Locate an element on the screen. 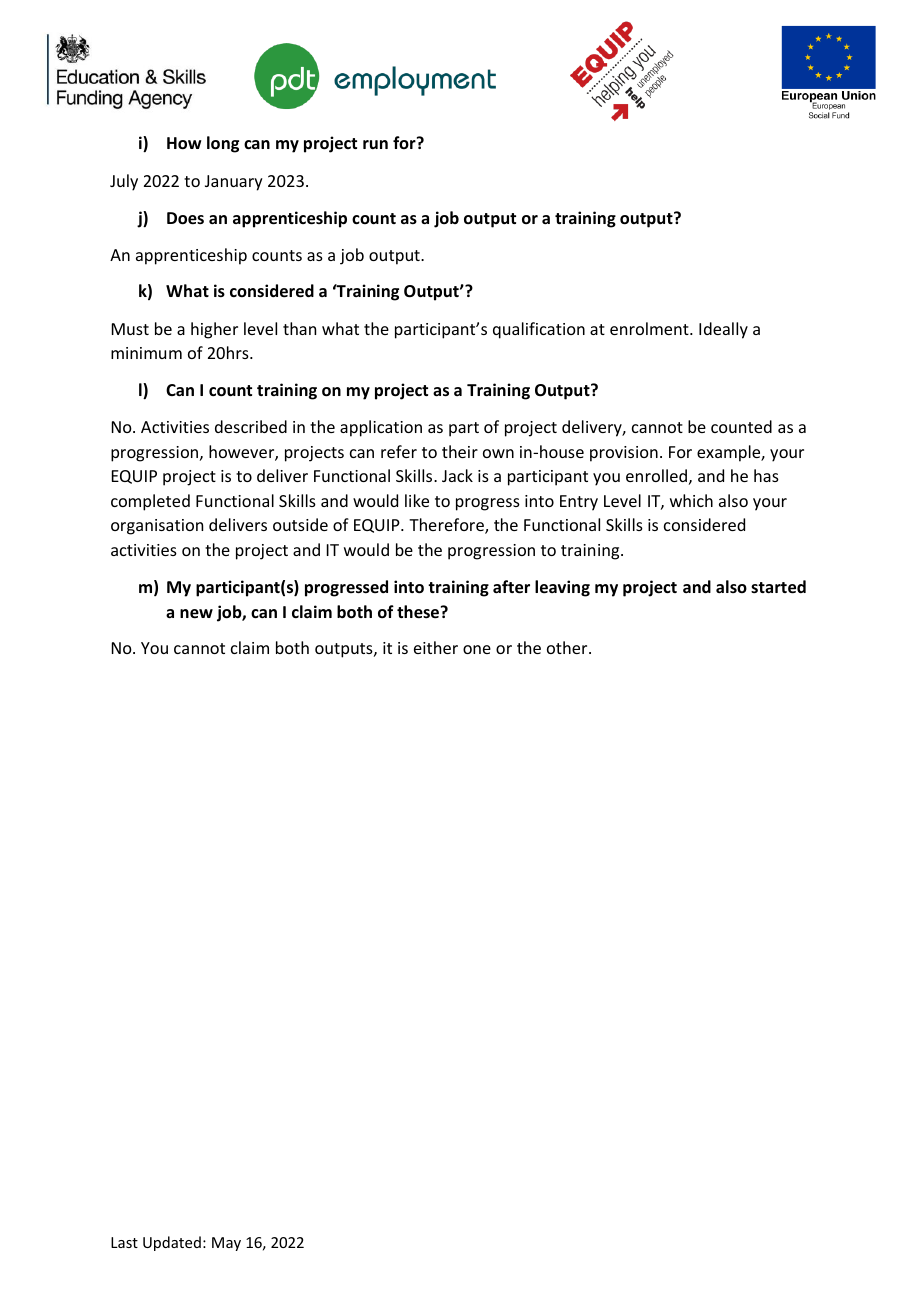 The height and width of the screenshot is (1308, 924). Last is located at coordinates (124, 1242).
